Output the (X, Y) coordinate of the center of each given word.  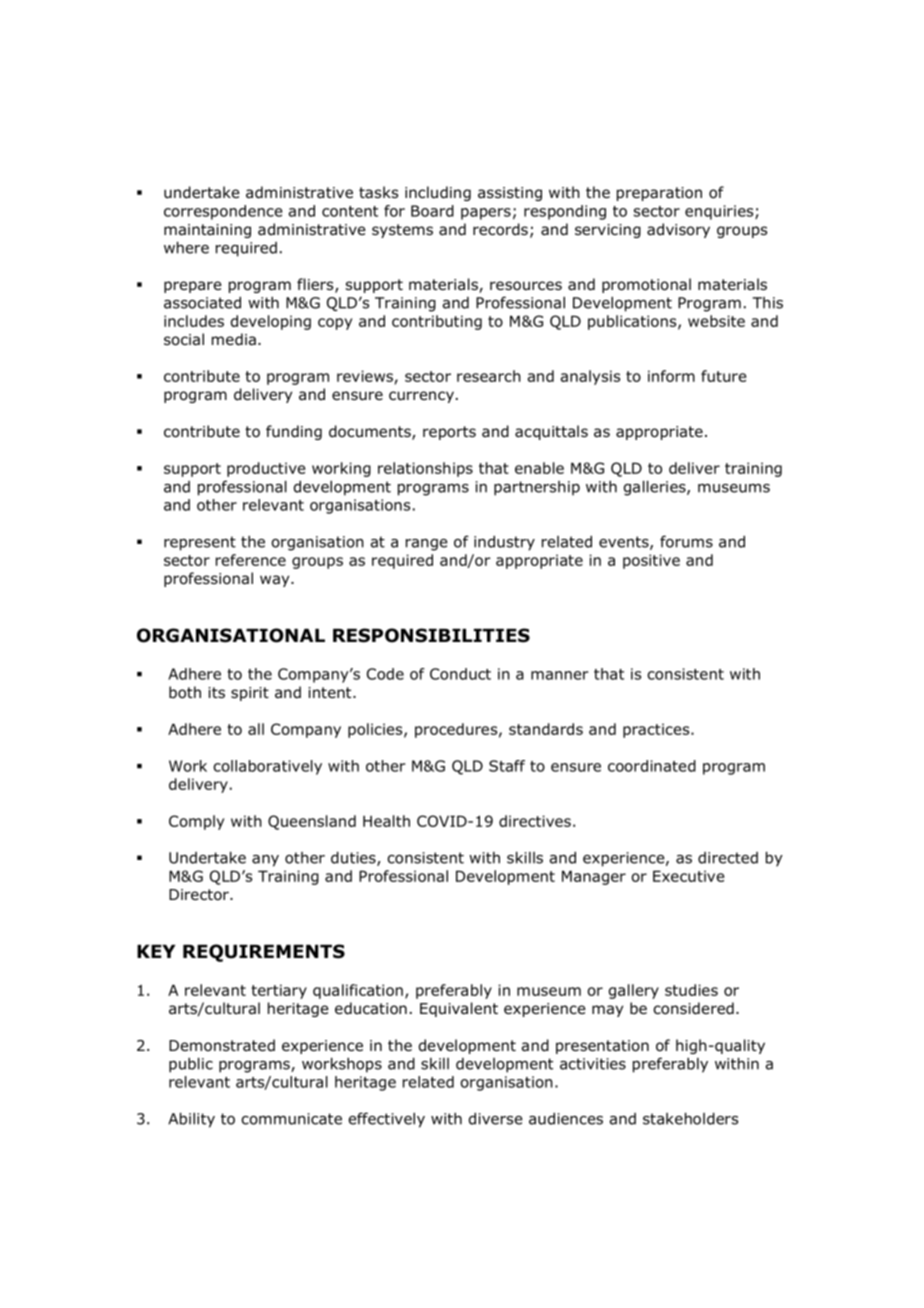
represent (200, 543)
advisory (678, 230)
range (427, 545)
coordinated (652, 766)
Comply (196, 822)
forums (686, 541)
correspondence (223, 212)
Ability (191, 1120)
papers (486, 214)
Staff (507, 766)
